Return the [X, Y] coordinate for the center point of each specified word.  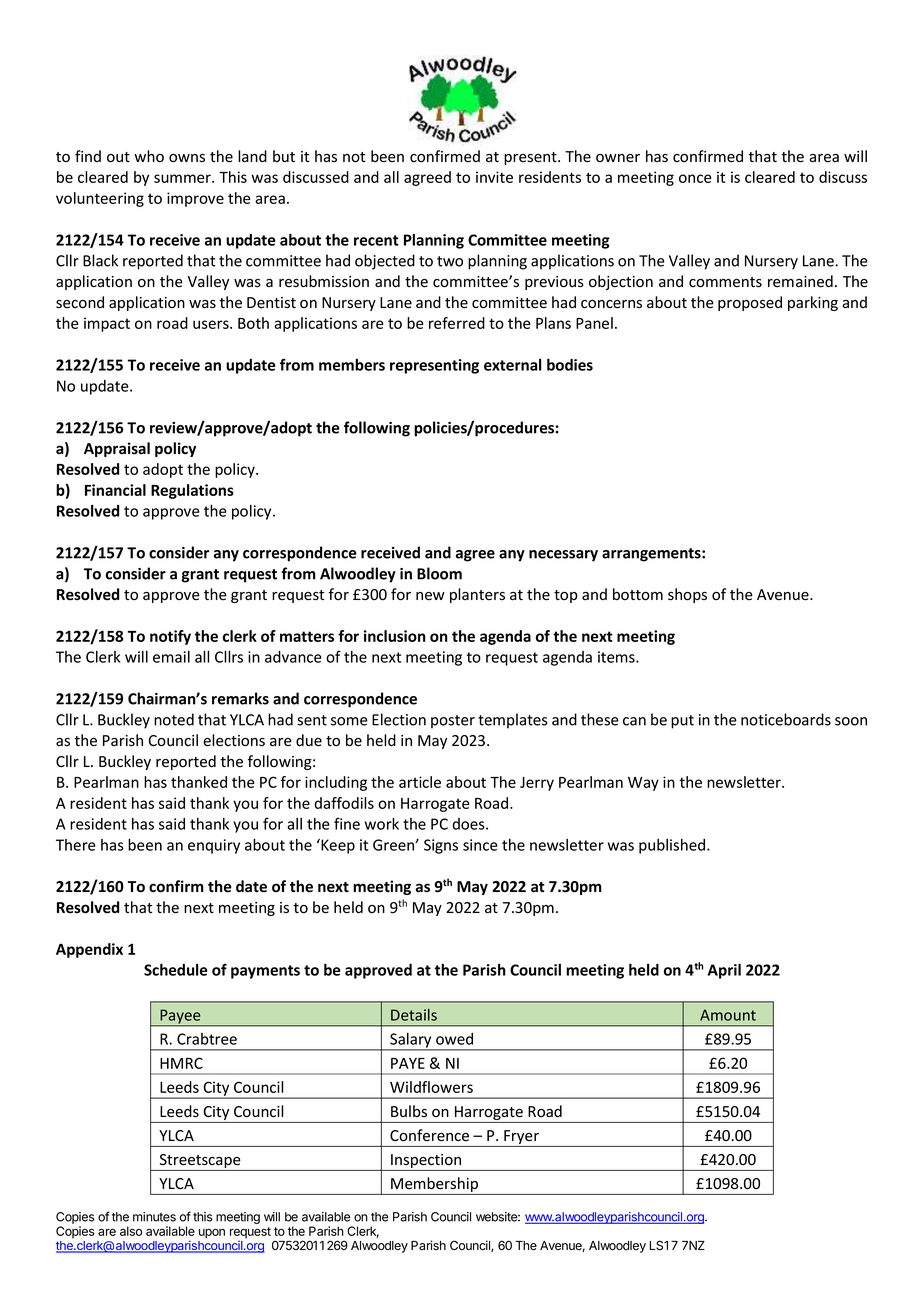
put [682, 722]
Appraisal [117, 449]
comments [725, 282]
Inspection [426, 1162]
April [724, 971]
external [513, 365]
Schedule [176, 970]
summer [183, 178]
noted [174, 719]
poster [453, 722]
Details [414, 1015]
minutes [154, 1217]
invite [494, 177]
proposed [750, 303]
